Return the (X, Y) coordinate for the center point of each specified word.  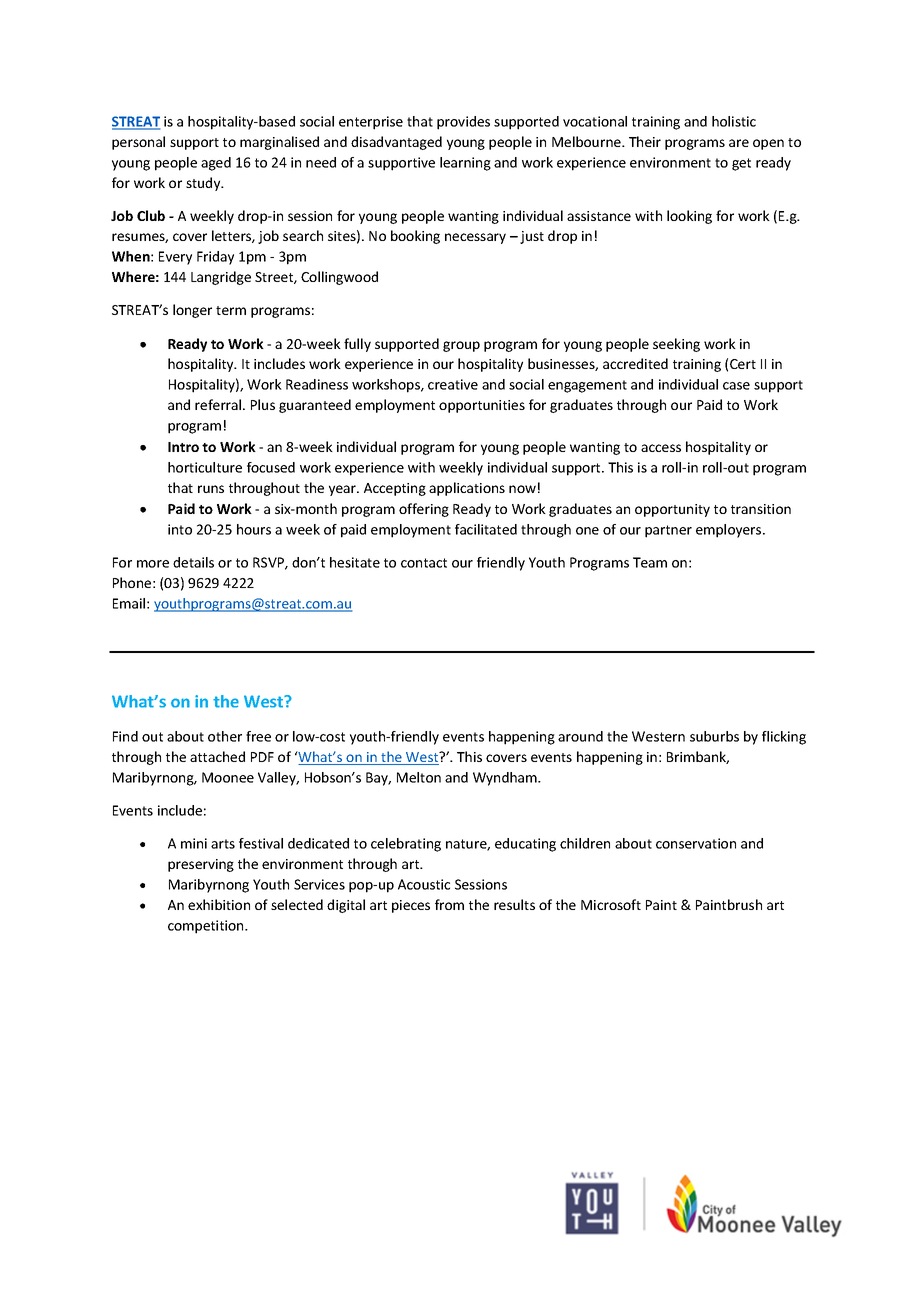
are (739, 143)
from (449, 904)
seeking (676, 345)
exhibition (219, 904)
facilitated (486, 529)
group (461, 346)
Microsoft (611, 904)
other (225, 736)
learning (465, 164)
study (204, 184)
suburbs (714, 736)
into (180, 529)
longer (192, 311)
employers (730, 531)
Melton (419, 777)
